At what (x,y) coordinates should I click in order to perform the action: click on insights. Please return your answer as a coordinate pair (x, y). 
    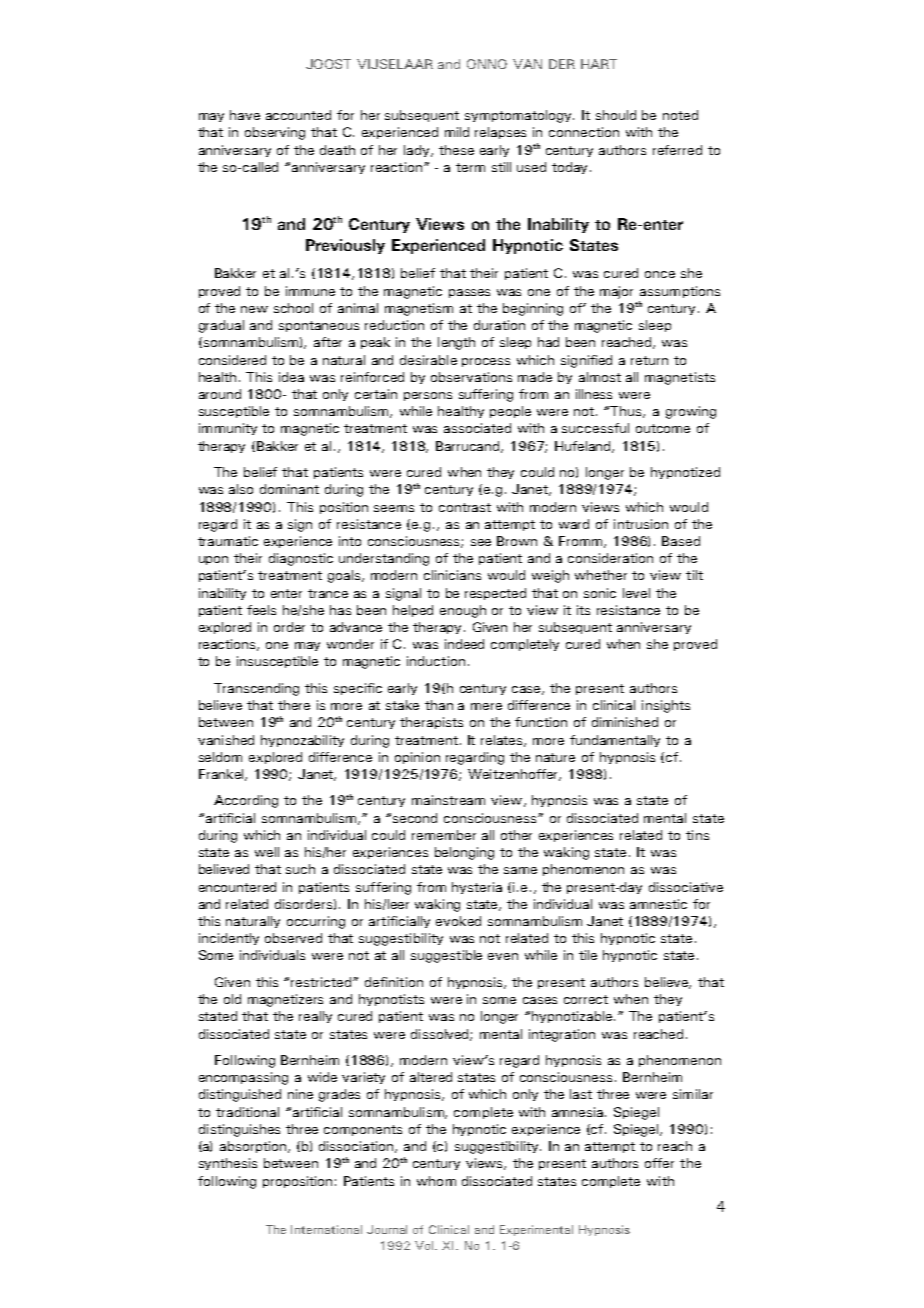
    Looking at the image, I should click on (666, 706).
